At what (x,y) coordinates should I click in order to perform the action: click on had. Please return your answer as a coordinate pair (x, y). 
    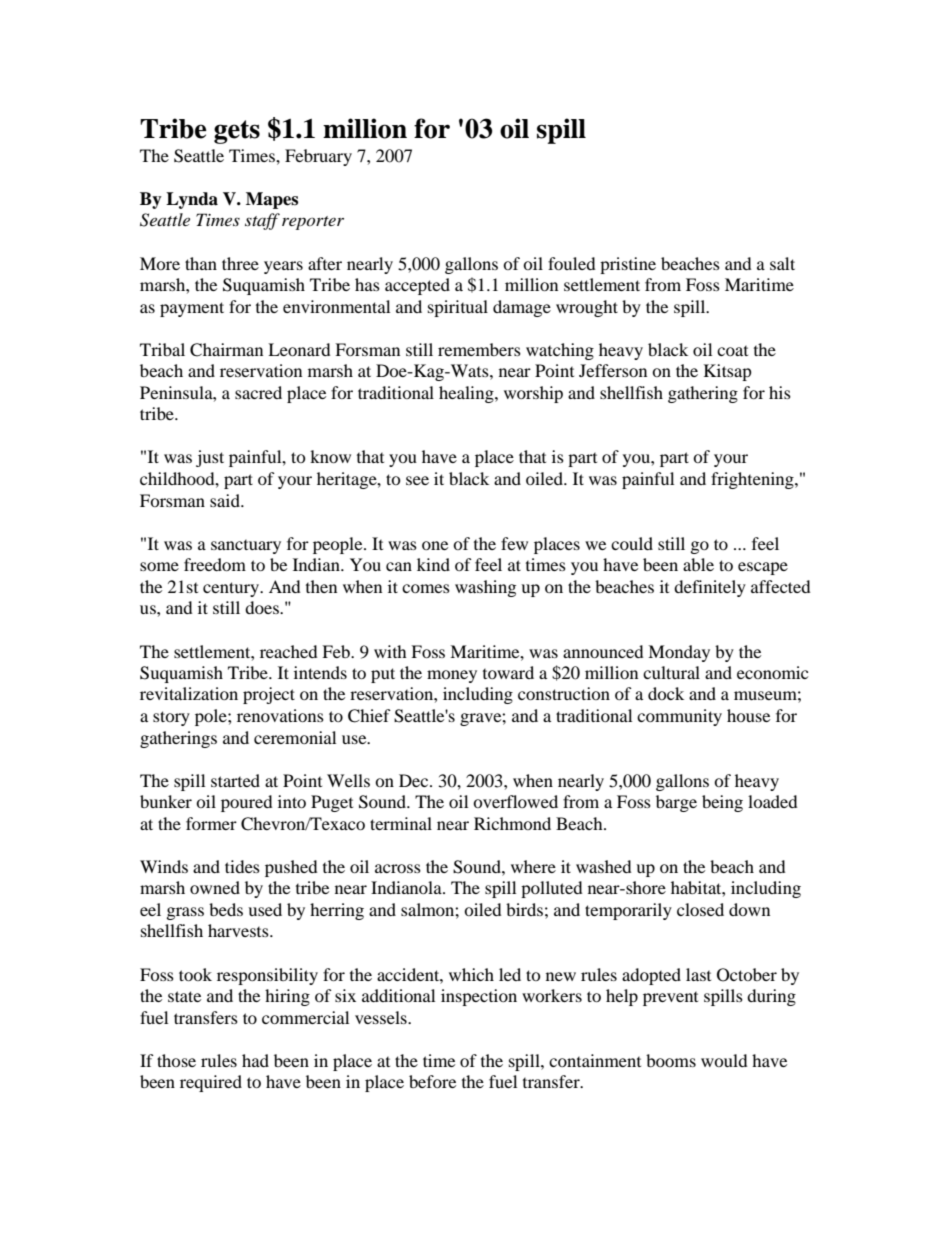
    Looking at the image, I should click on (255, 1060).
